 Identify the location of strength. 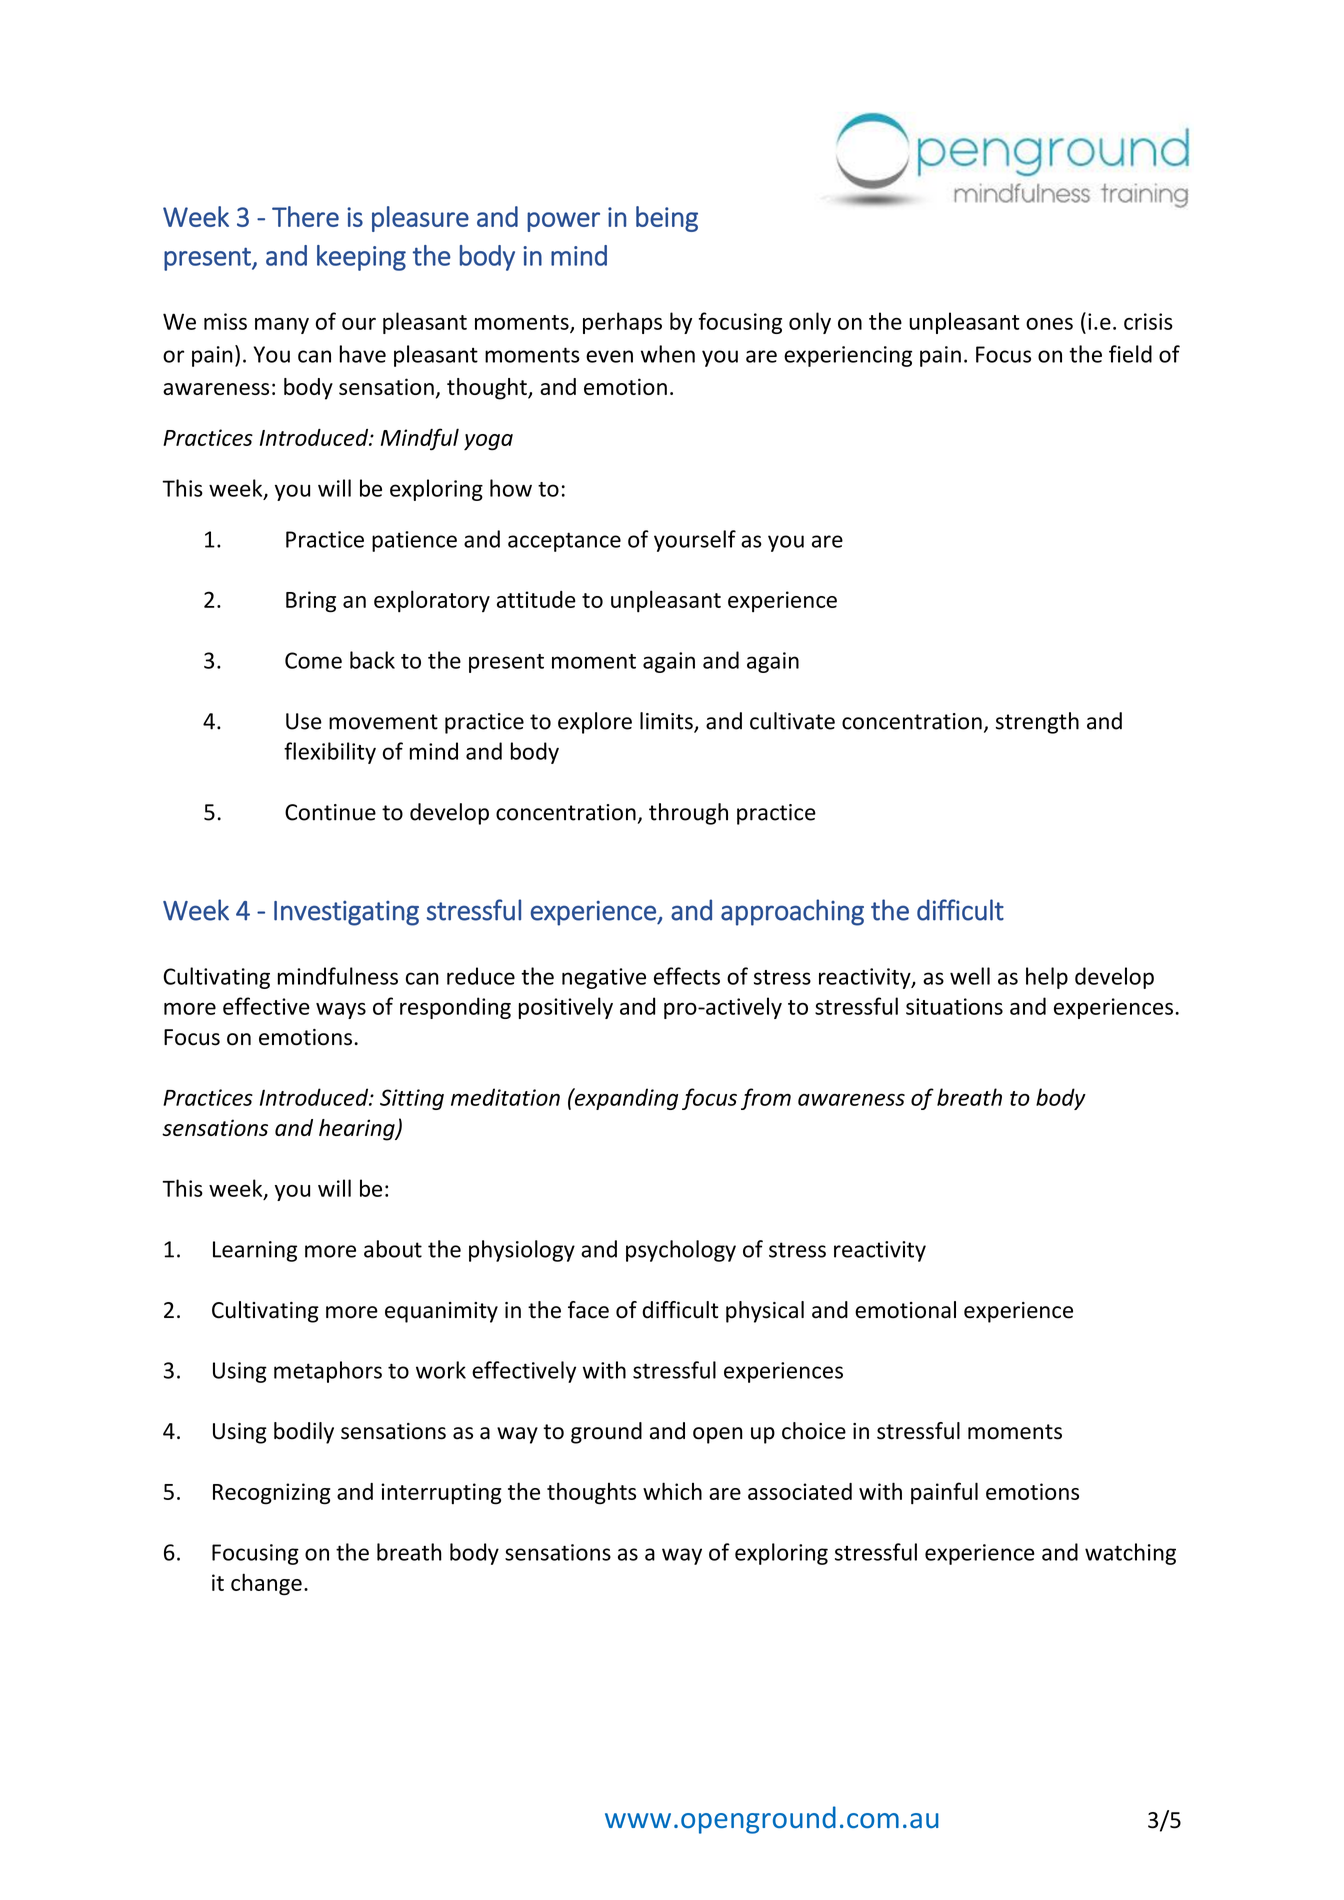
(1037, 723).
